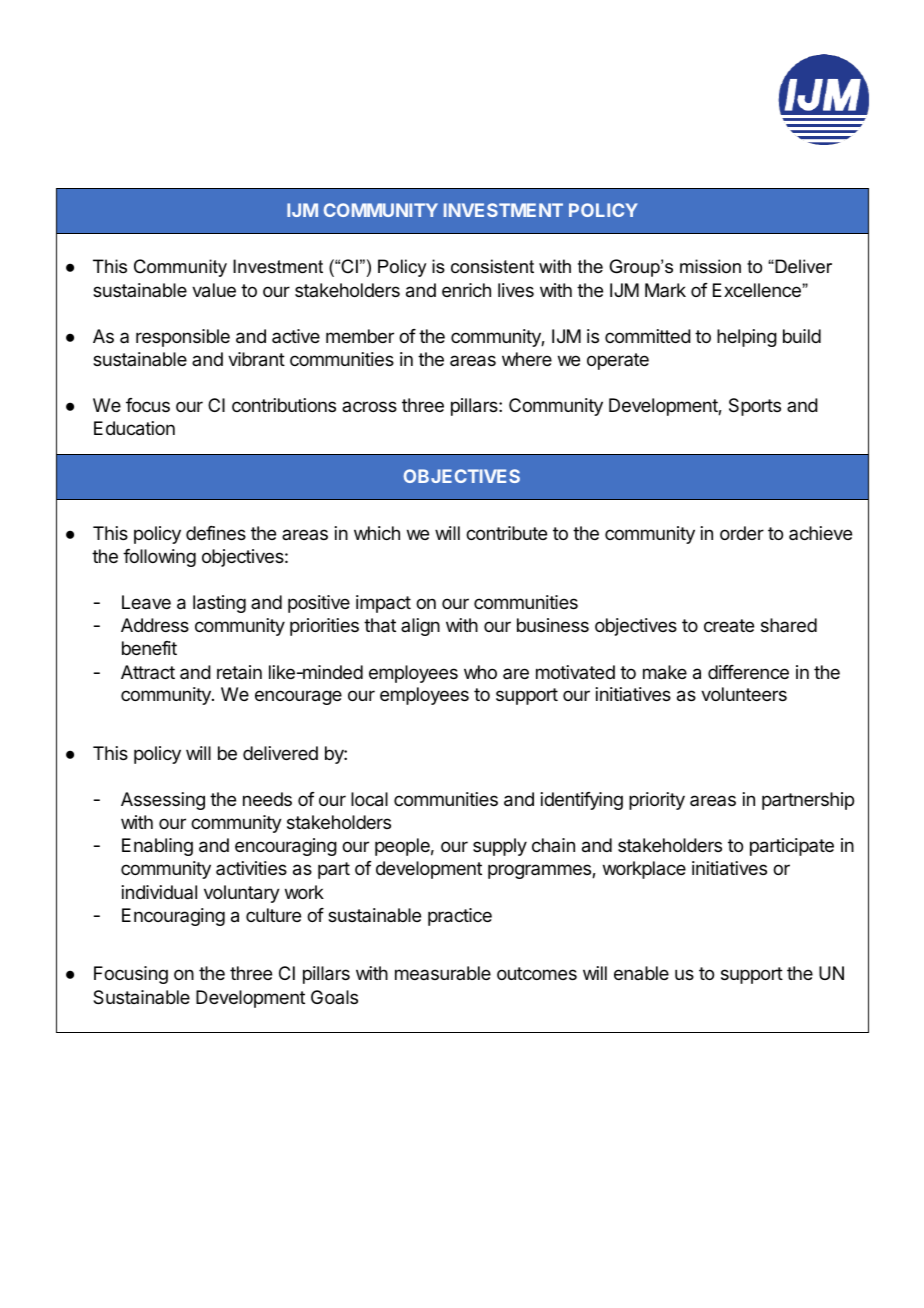 Image resolution: width=924 pixels, height=1308 pixels. Describe the element at coordinates (334, 997) in the screenshot. I see `Goals` at that location.
